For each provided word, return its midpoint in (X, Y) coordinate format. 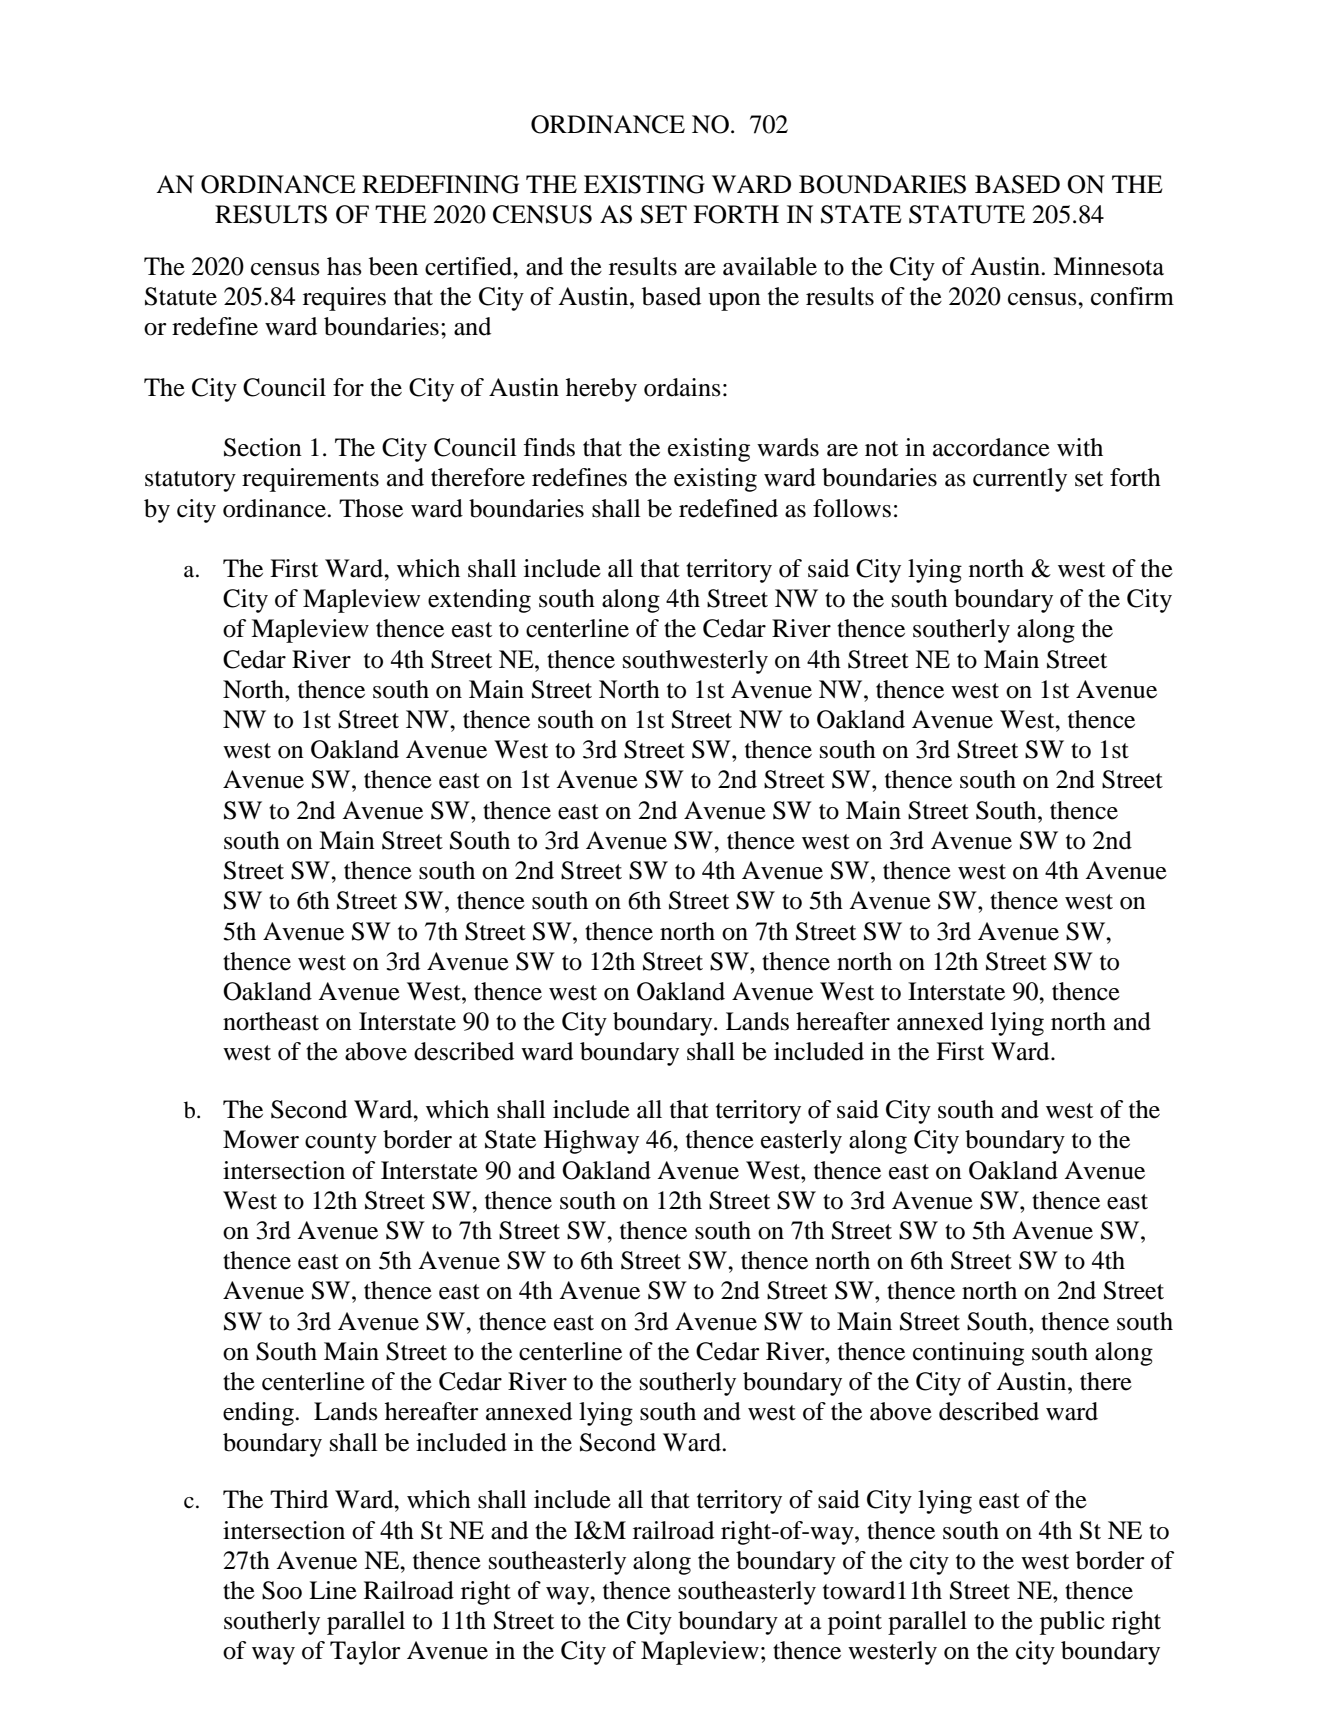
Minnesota (1108, 266)
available (770, 266)
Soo (282, 1590)
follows (852, 508)
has (344, 266)
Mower (261, 1139)
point (855, 1623)
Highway (591, 1142)
